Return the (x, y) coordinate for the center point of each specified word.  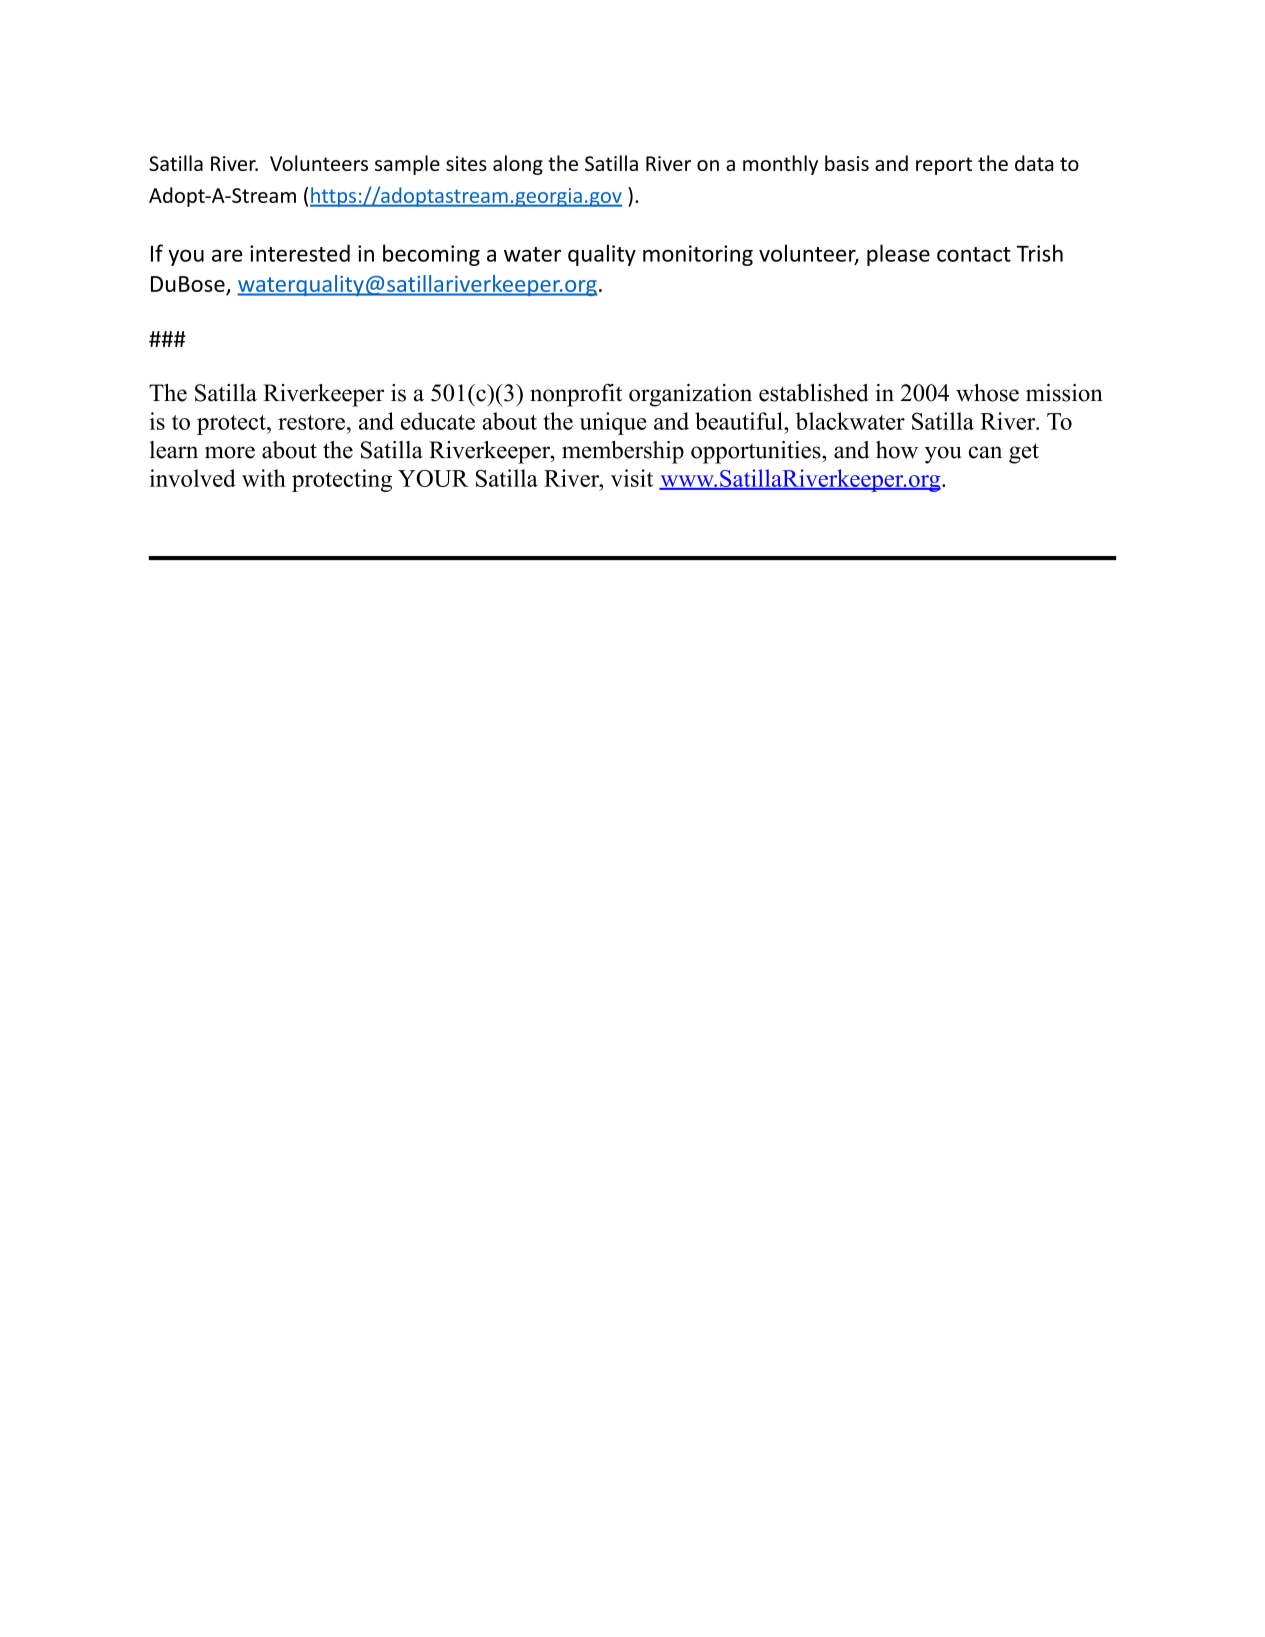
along (518, 165)
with (264, 478)
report (944, 166)
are (227, 255)
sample (407, 165)
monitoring (698, 255)
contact (974, 254)
